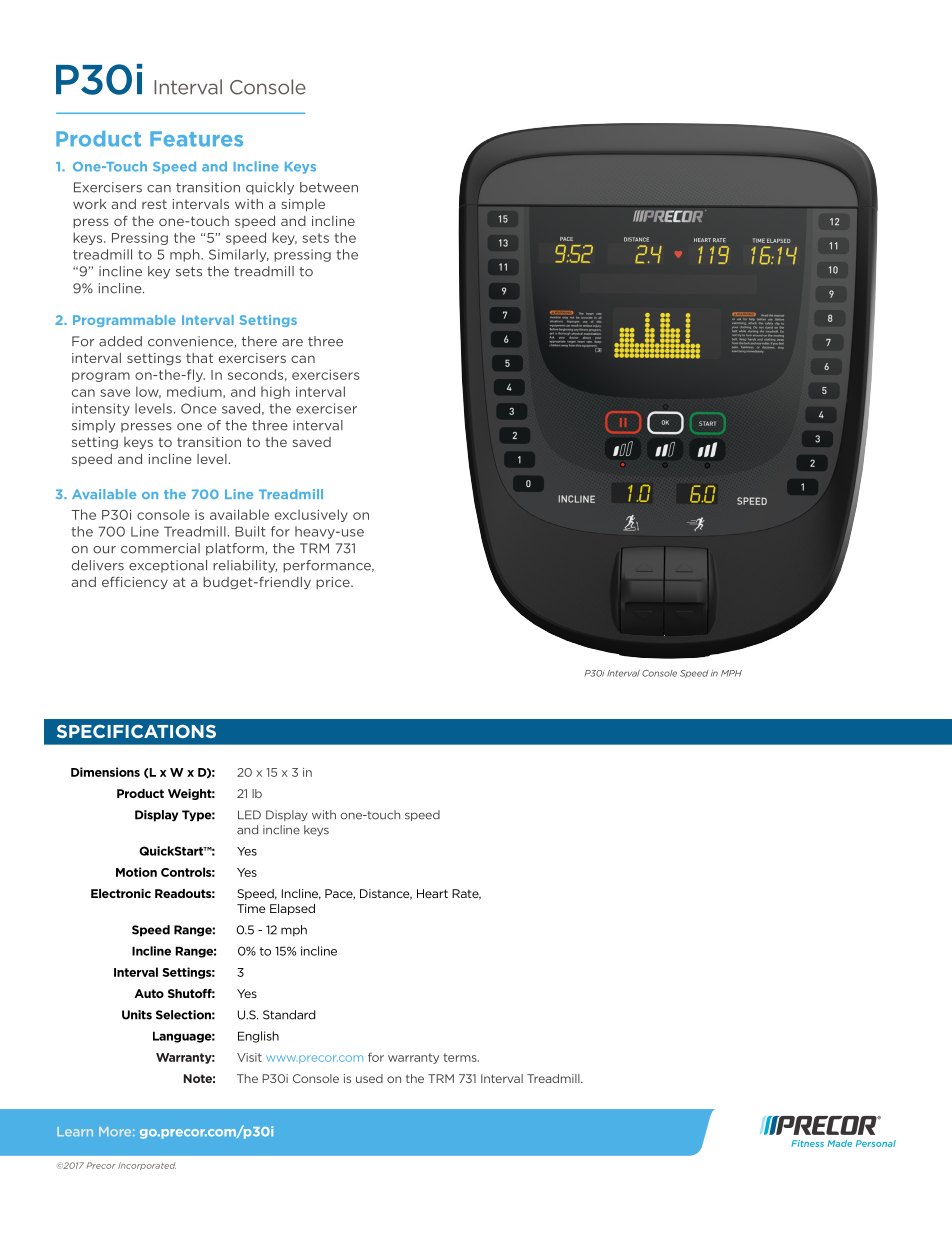 The width and height of the screenshot is (952, 1233). Describe the element at coordinates (369, 1078) in the screenshot. I see `used` at that location.
